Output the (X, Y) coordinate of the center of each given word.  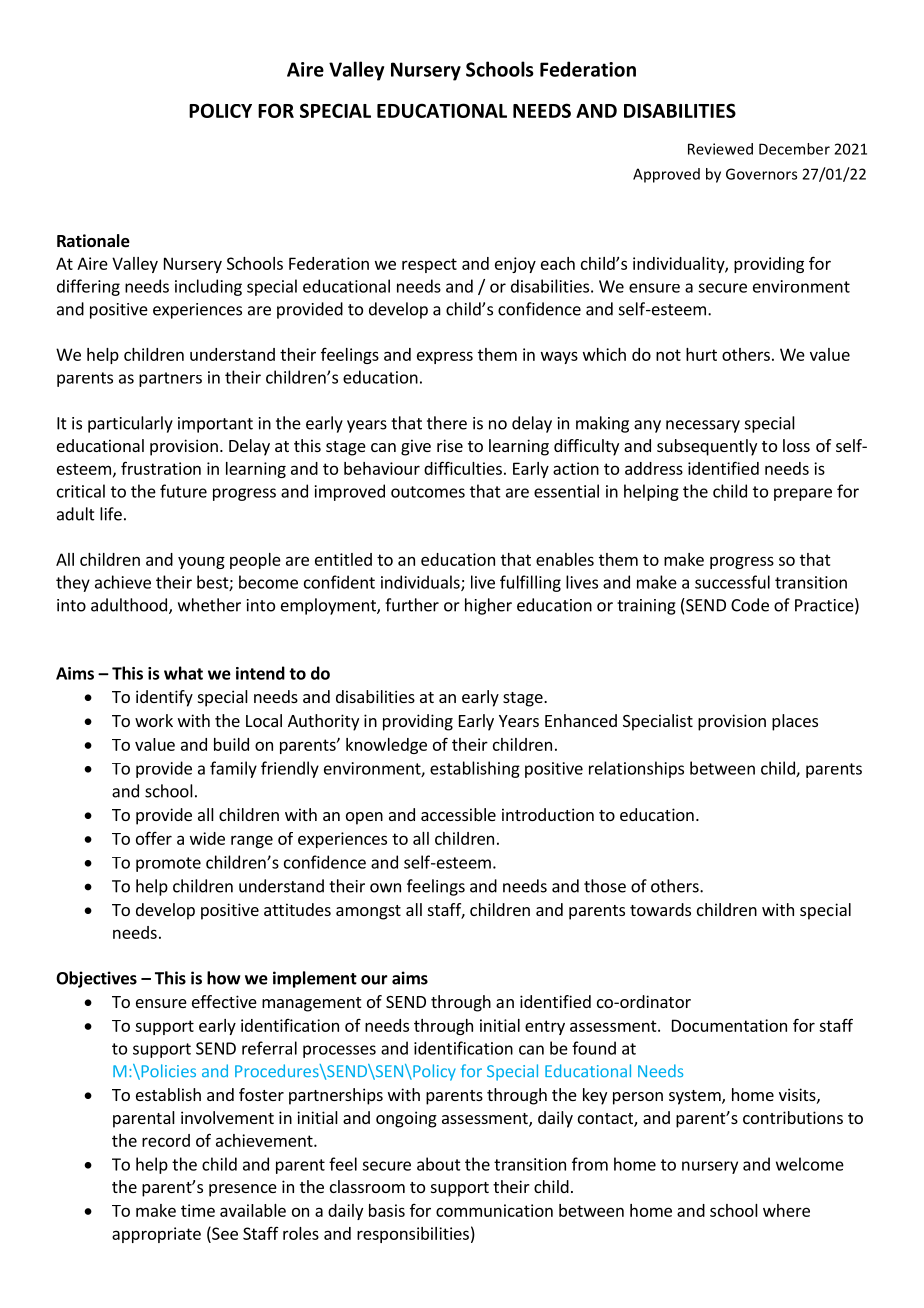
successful (732, 582)
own (385, 888)
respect (429, 265)
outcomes (428, 492)
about (439, 1164)
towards (660, 909)
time (198, 1210)
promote (168, 864)
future (183, 491)
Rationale (93, 241)
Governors (761, 174)
